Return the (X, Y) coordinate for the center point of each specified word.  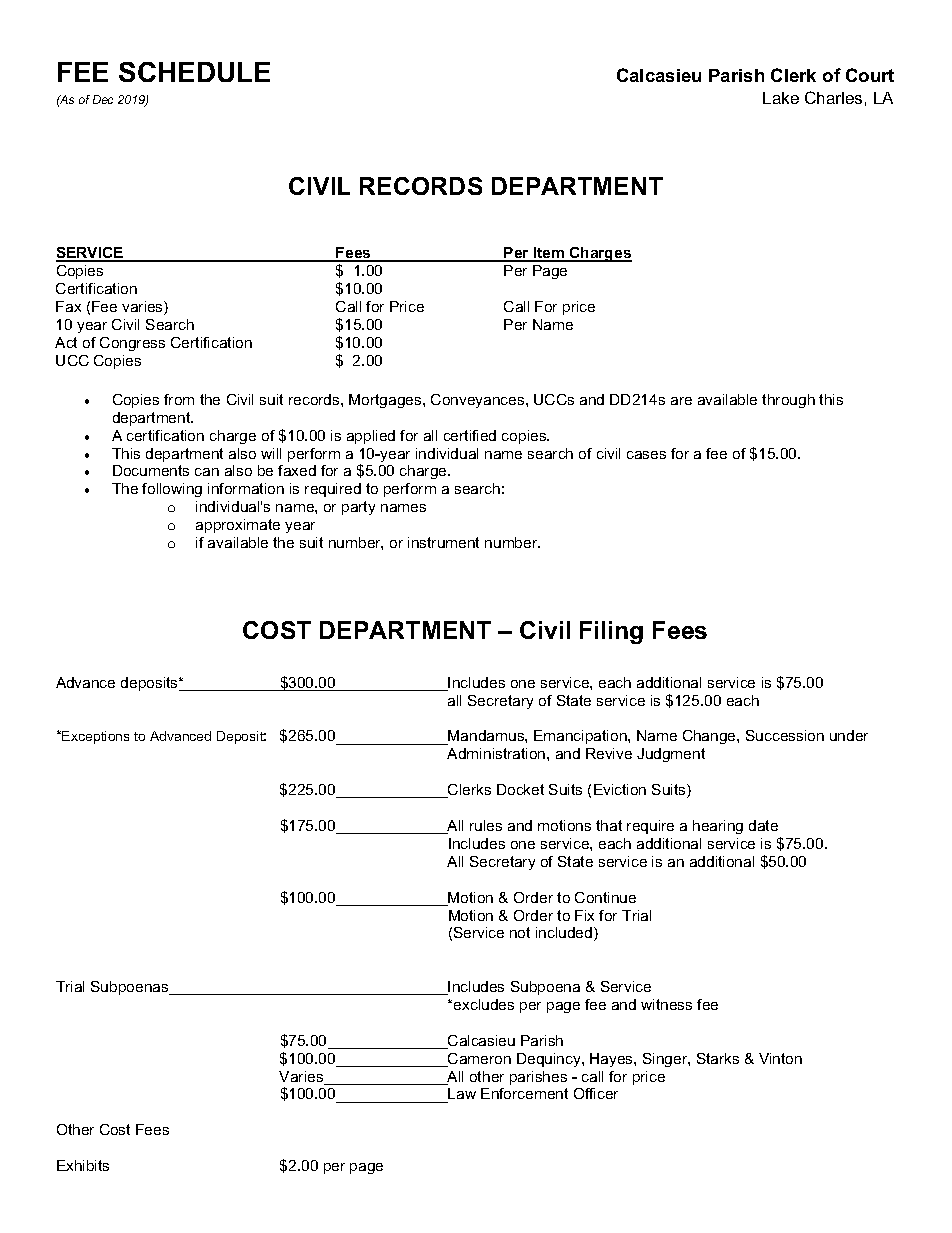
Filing (611, 632)
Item (549, 254)
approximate (238, 526)
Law (461, 1095)
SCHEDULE (194, 72)
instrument (443, 542)
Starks (718, 1058)
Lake (781, 98)
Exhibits (83, 1165)
